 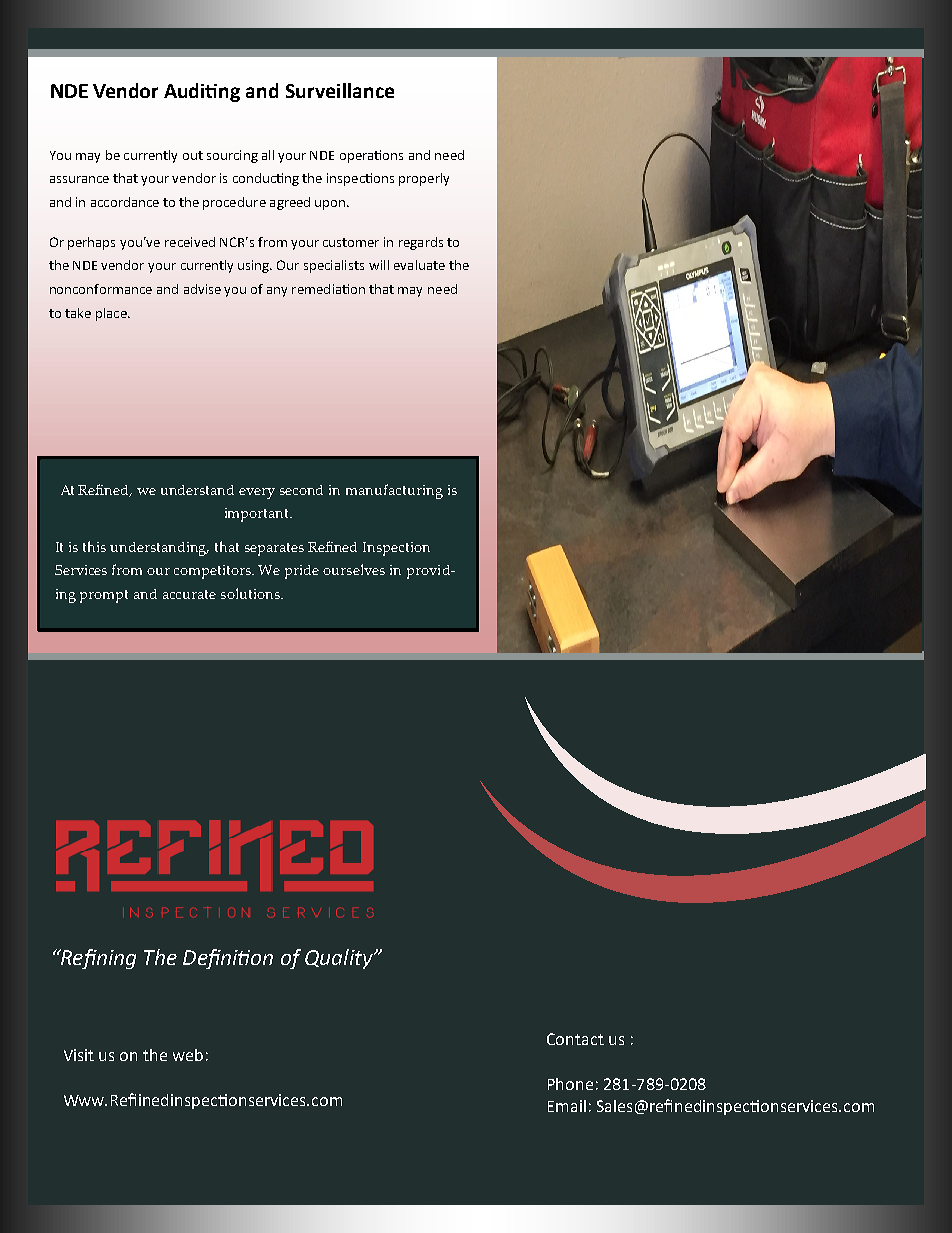 What do you see at coordinates (419, 265) in the document?
I see `evaluate` at bounding box center [419, 265].
